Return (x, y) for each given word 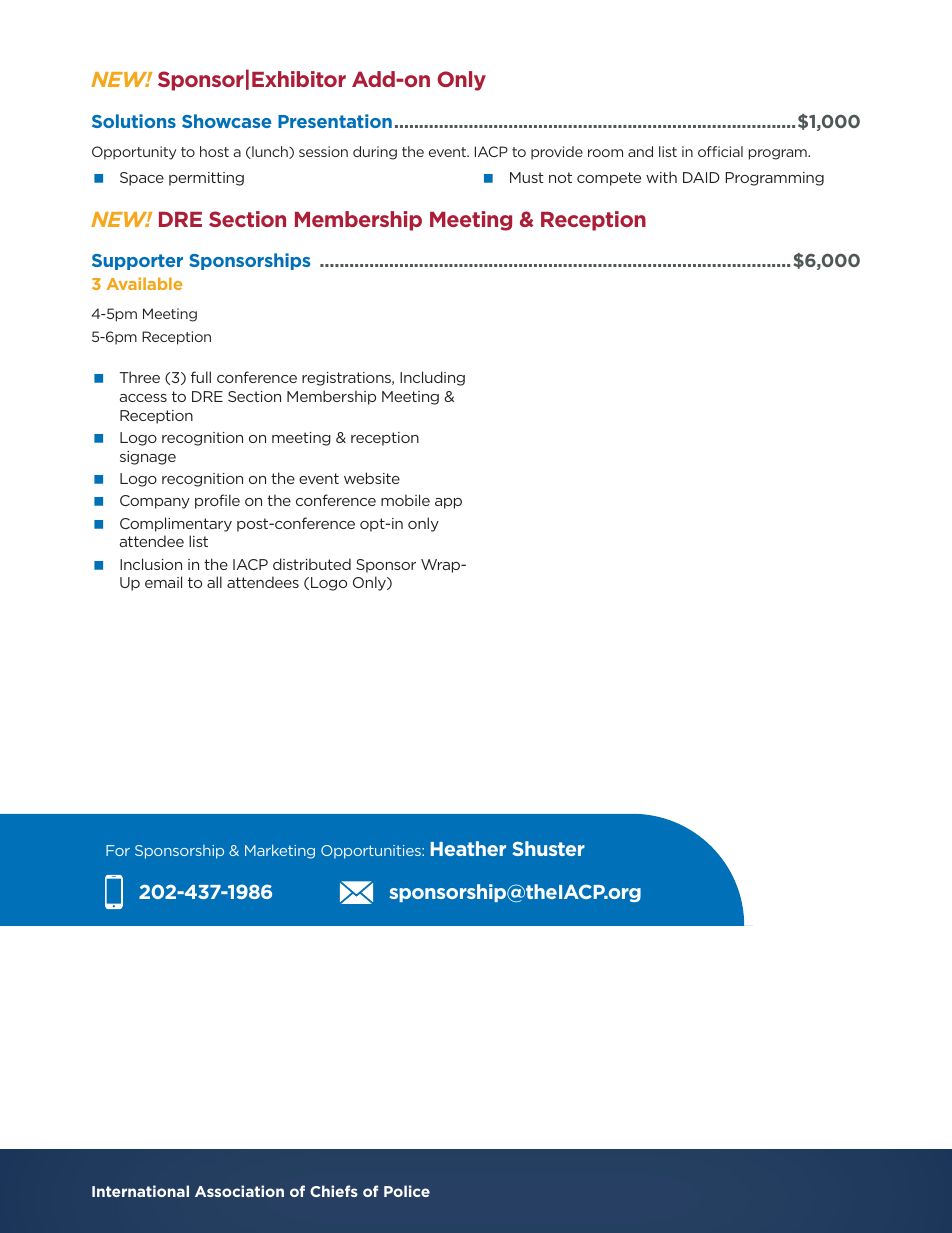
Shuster (548, 848)
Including (432, 378)
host (214, 151)
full (201, 377)
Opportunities (372, 852)
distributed (312, 564)
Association (239, 1191)
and (640, 151)
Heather (468, 848)
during (375, 153)
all (214, 582)
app (448, 503)
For (118, 850)
